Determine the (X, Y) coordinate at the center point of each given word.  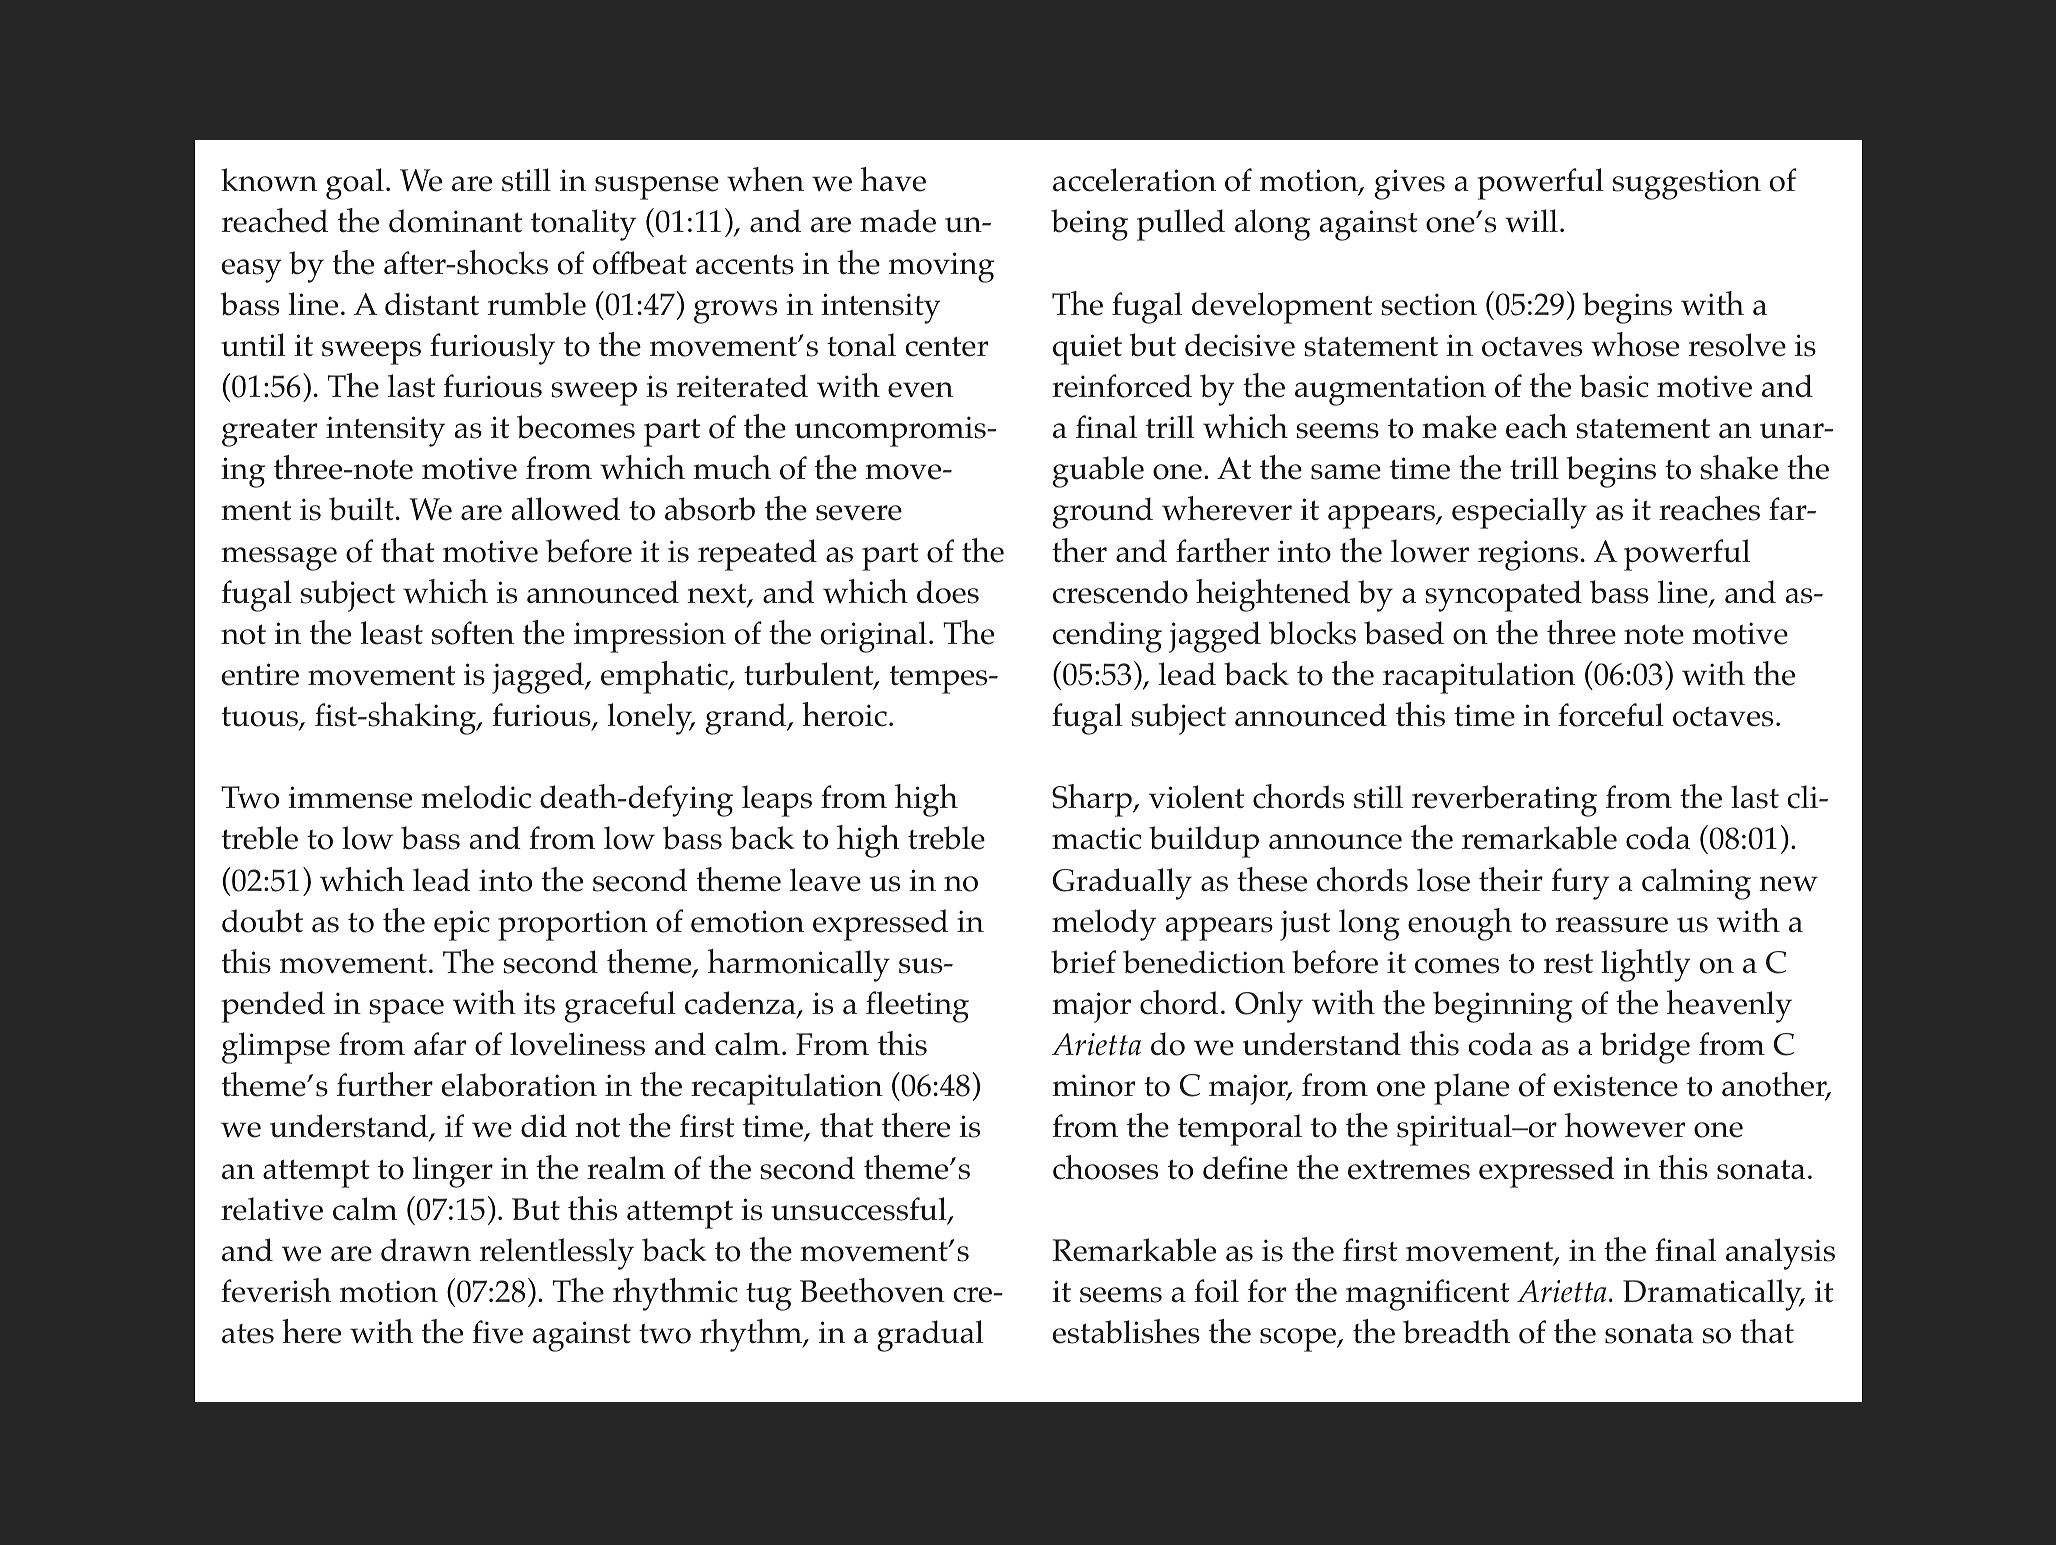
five (497, 1332)
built (361, 509)
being (1089, 225)
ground (1103, 513)
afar (440, 1044)
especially (1519, 513)
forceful (1611, 715)
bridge (1645, 1048)
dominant (455, 221)
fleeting (917, 1007)
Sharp (1093, 800)
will (1531, 220)
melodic (476, 797)
